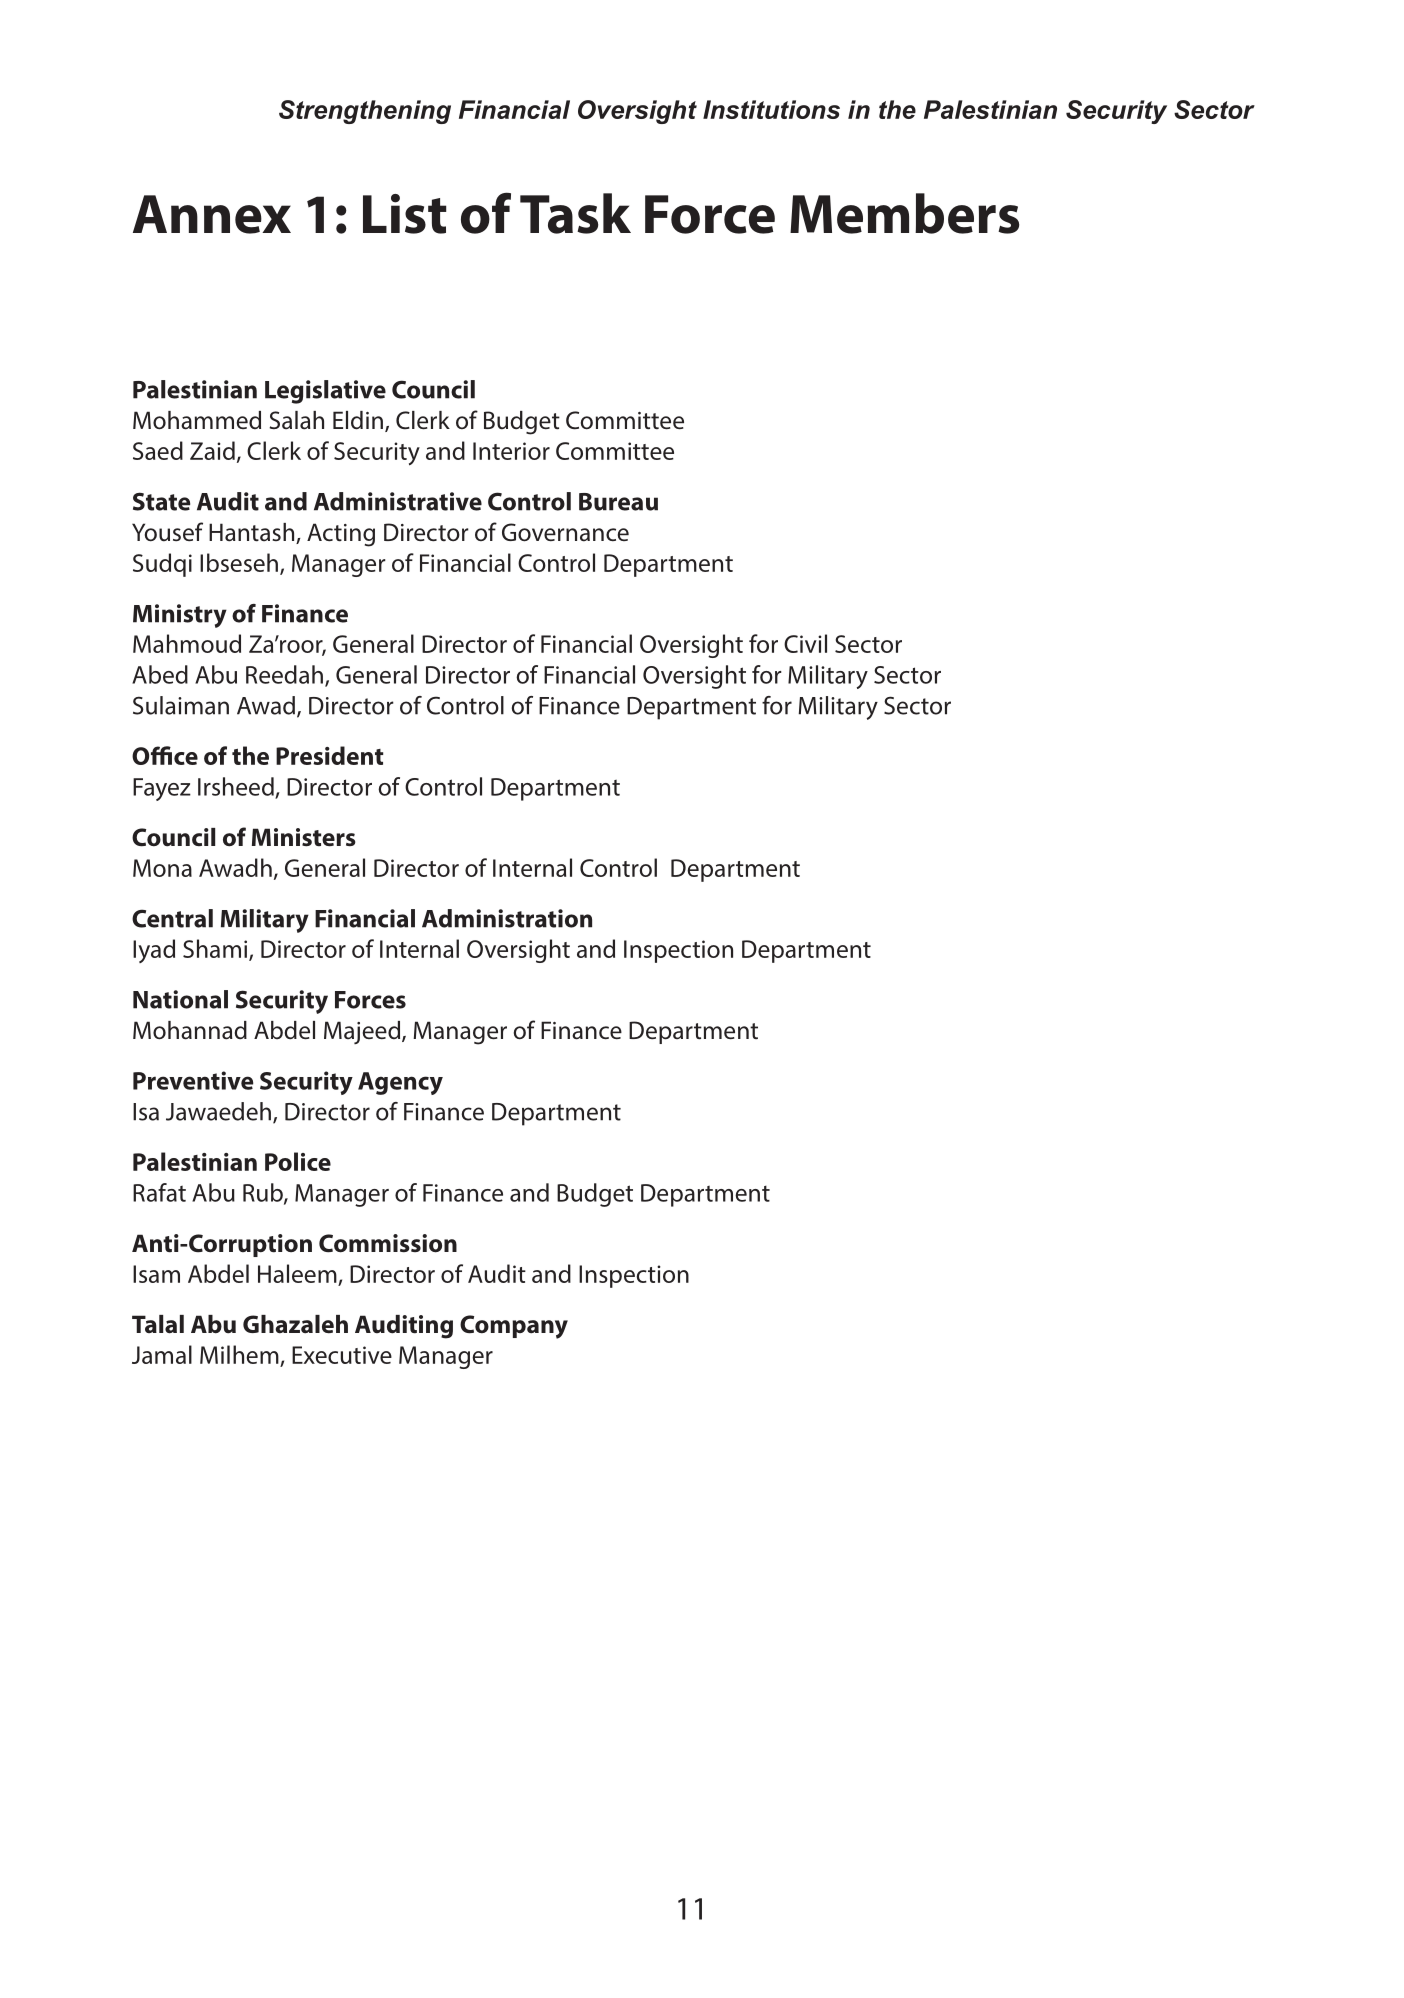  I want to click on Annex, so click(212, 214).
